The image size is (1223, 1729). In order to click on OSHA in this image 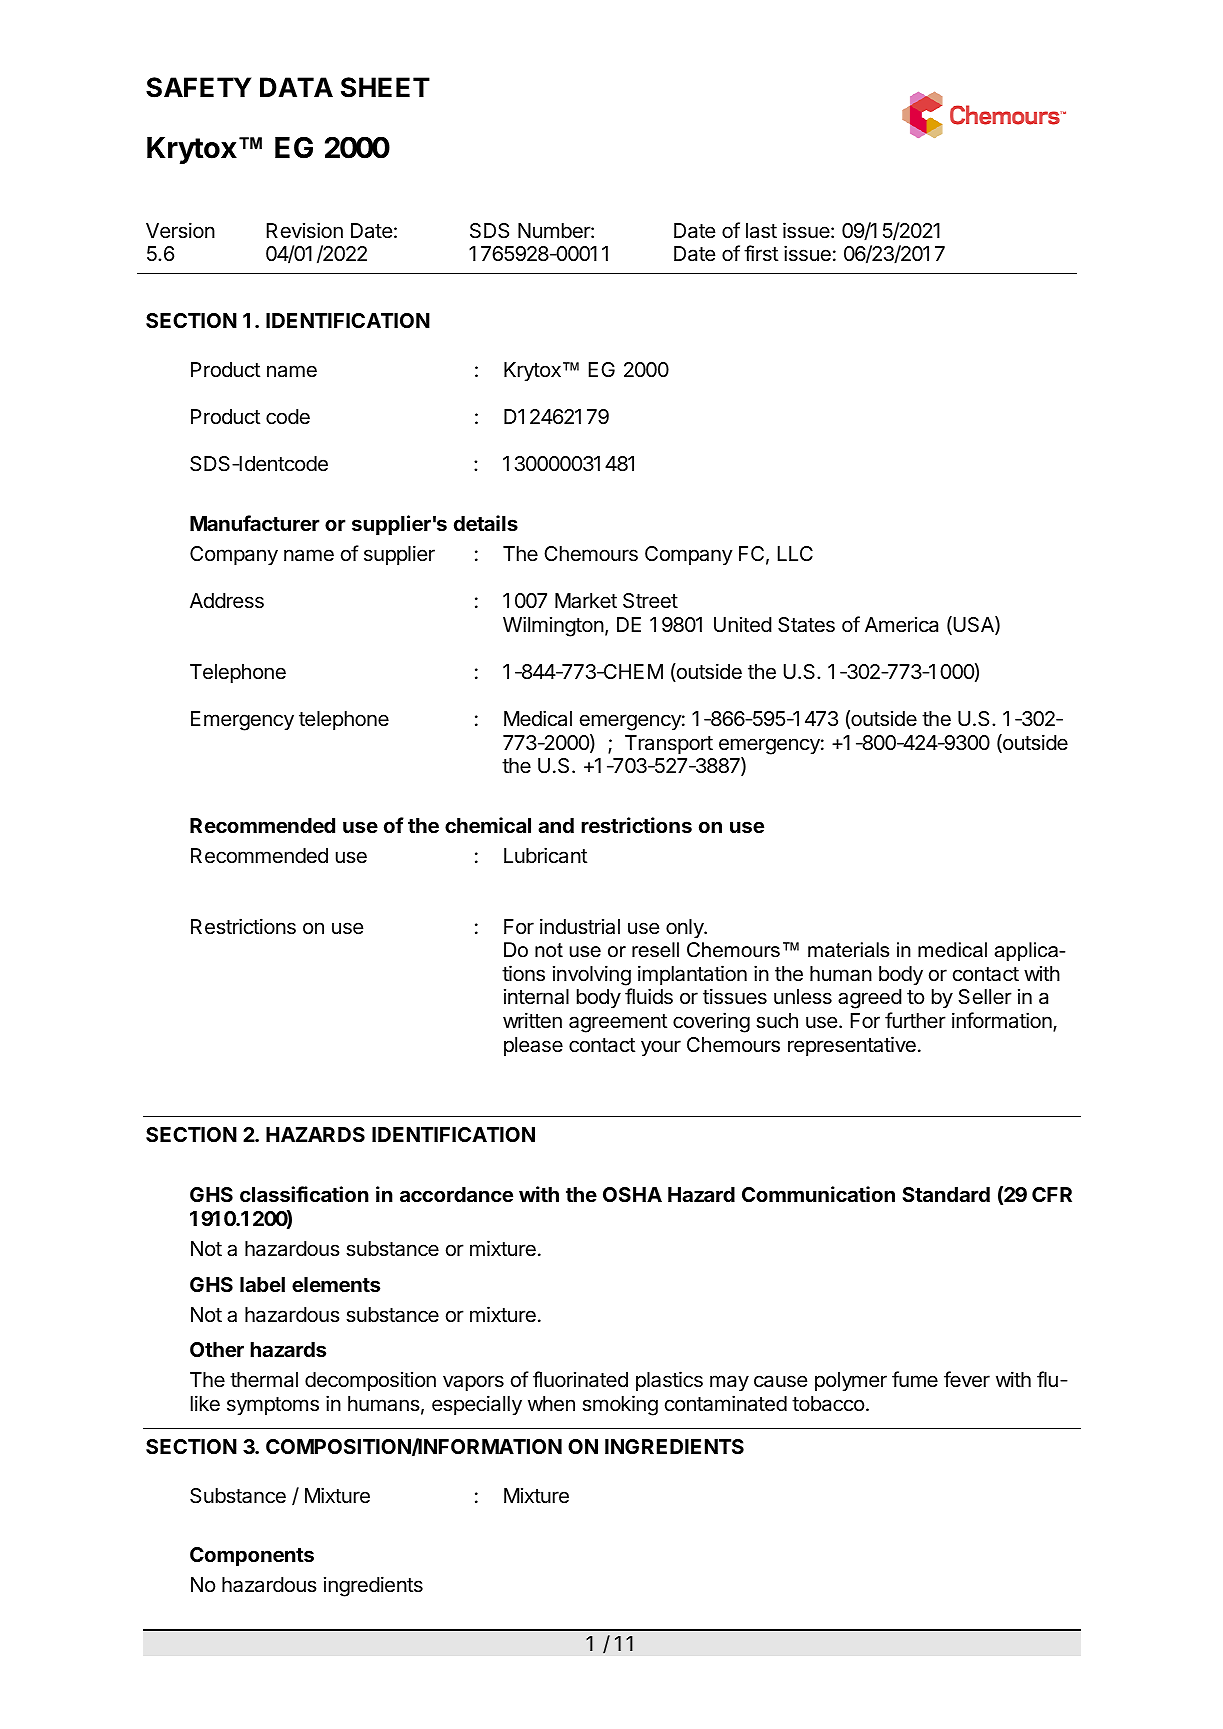, I will do `click(632, 1194)`.
